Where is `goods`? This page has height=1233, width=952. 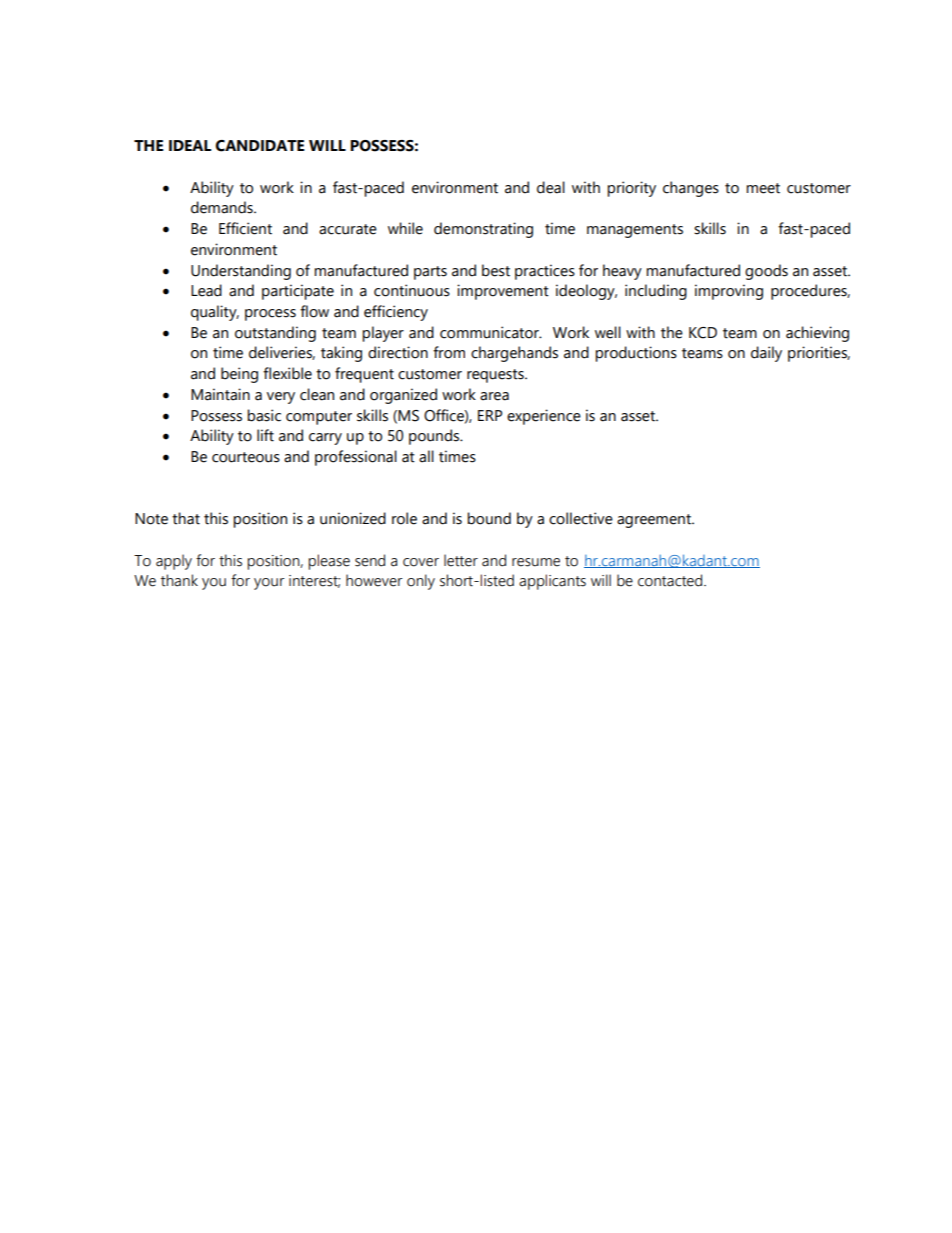 goods is located at coordinates (766, 272).
